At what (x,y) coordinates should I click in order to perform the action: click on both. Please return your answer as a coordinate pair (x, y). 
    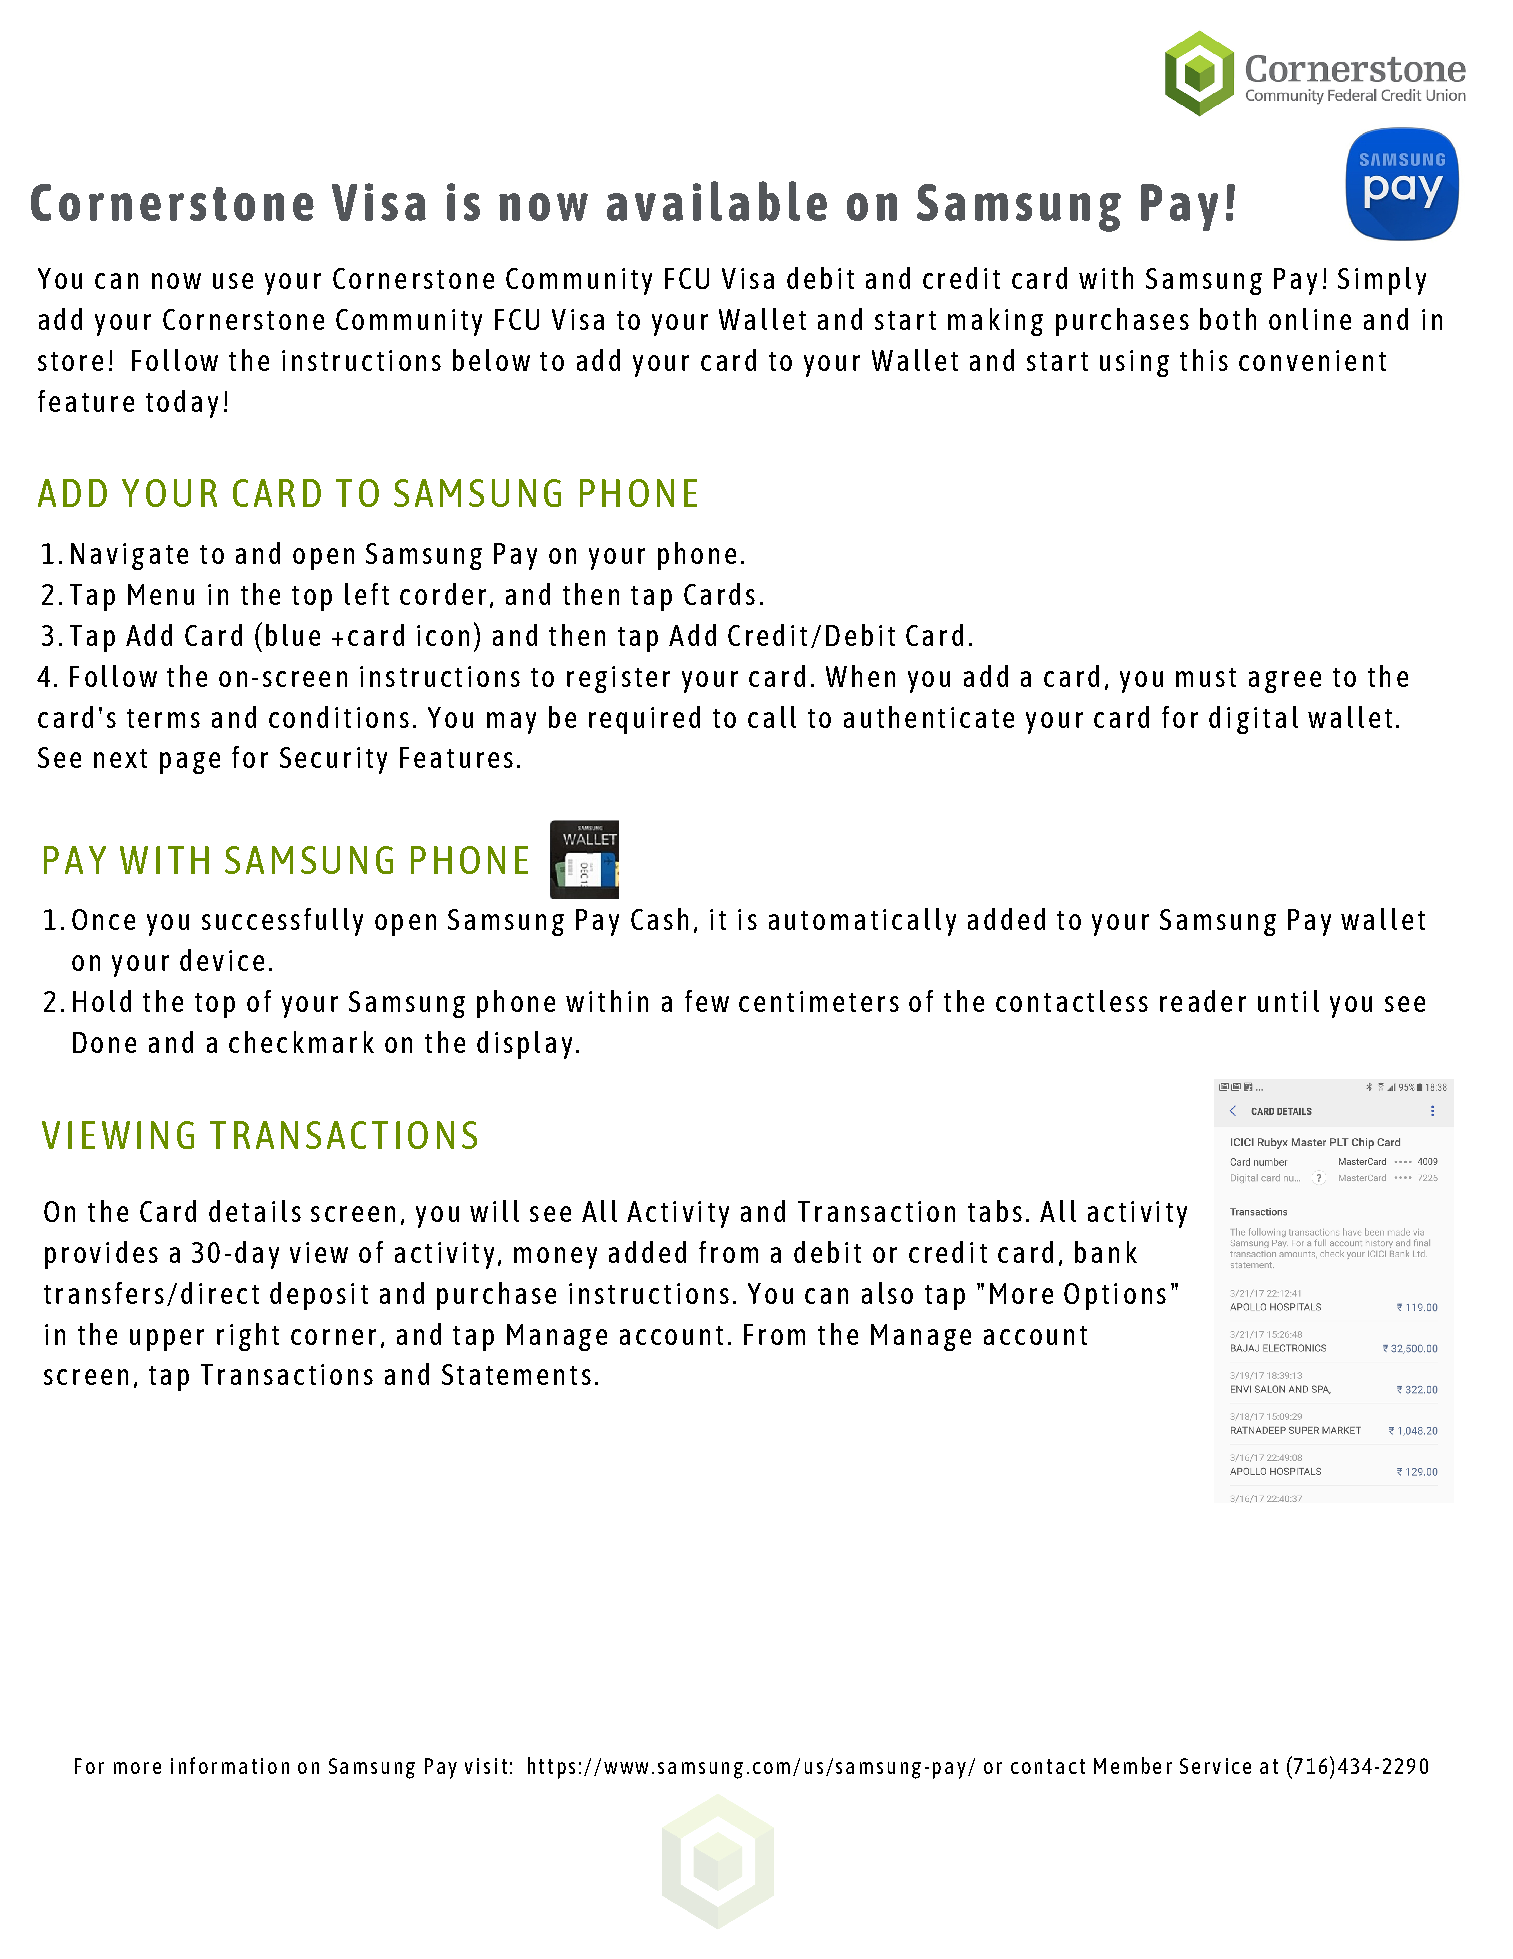
    Looking at the image, I should click on (1228, 319).
